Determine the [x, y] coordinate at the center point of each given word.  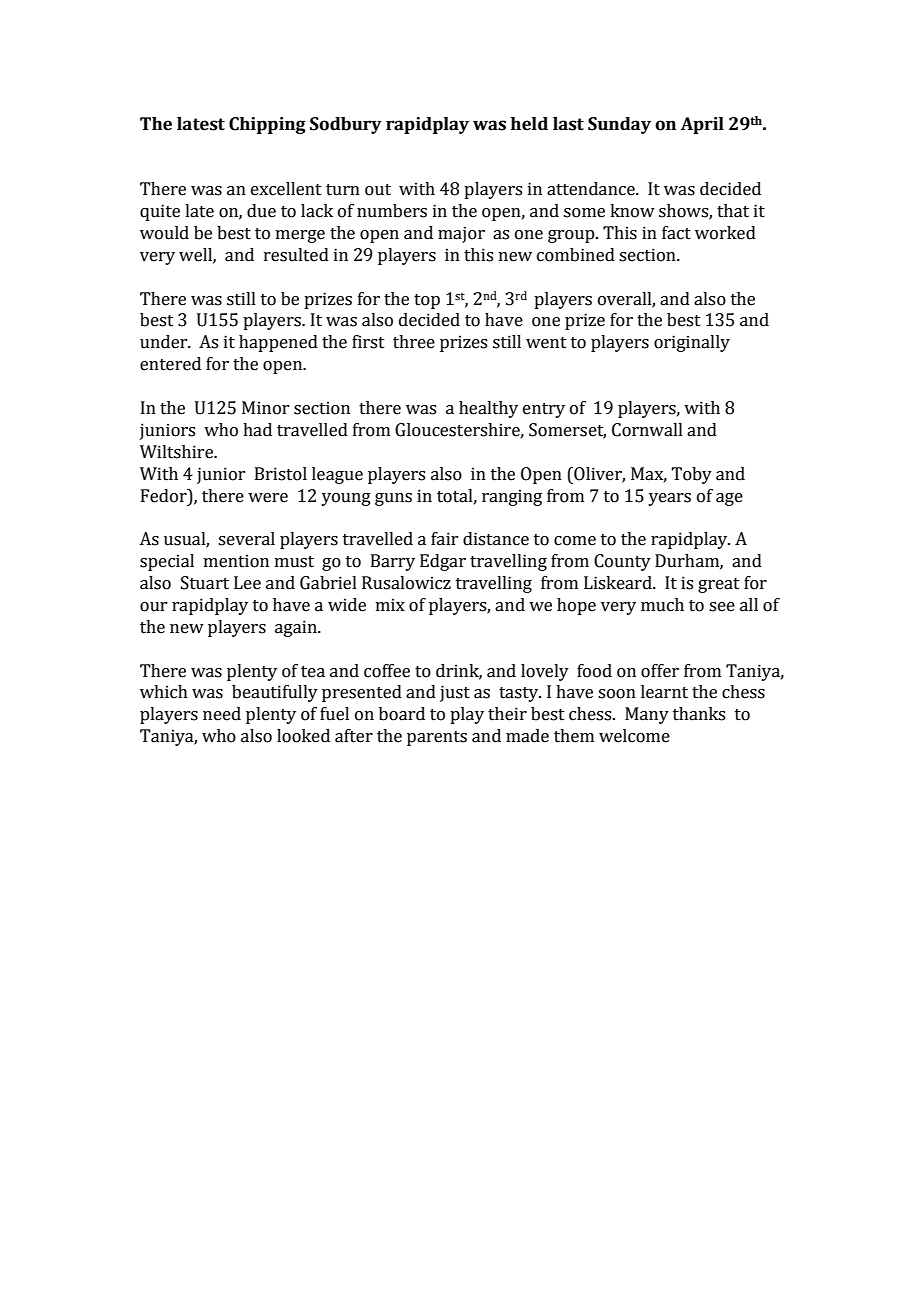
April [702, 125]
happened [278, 343]
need [222, 714]
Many [647, 715]
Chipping [267, 125]
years [669, 499]
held [529, 124]
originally [692, 343]
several [246, 539]
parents [437, 738]
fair [444, 539]
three [414, 342]
